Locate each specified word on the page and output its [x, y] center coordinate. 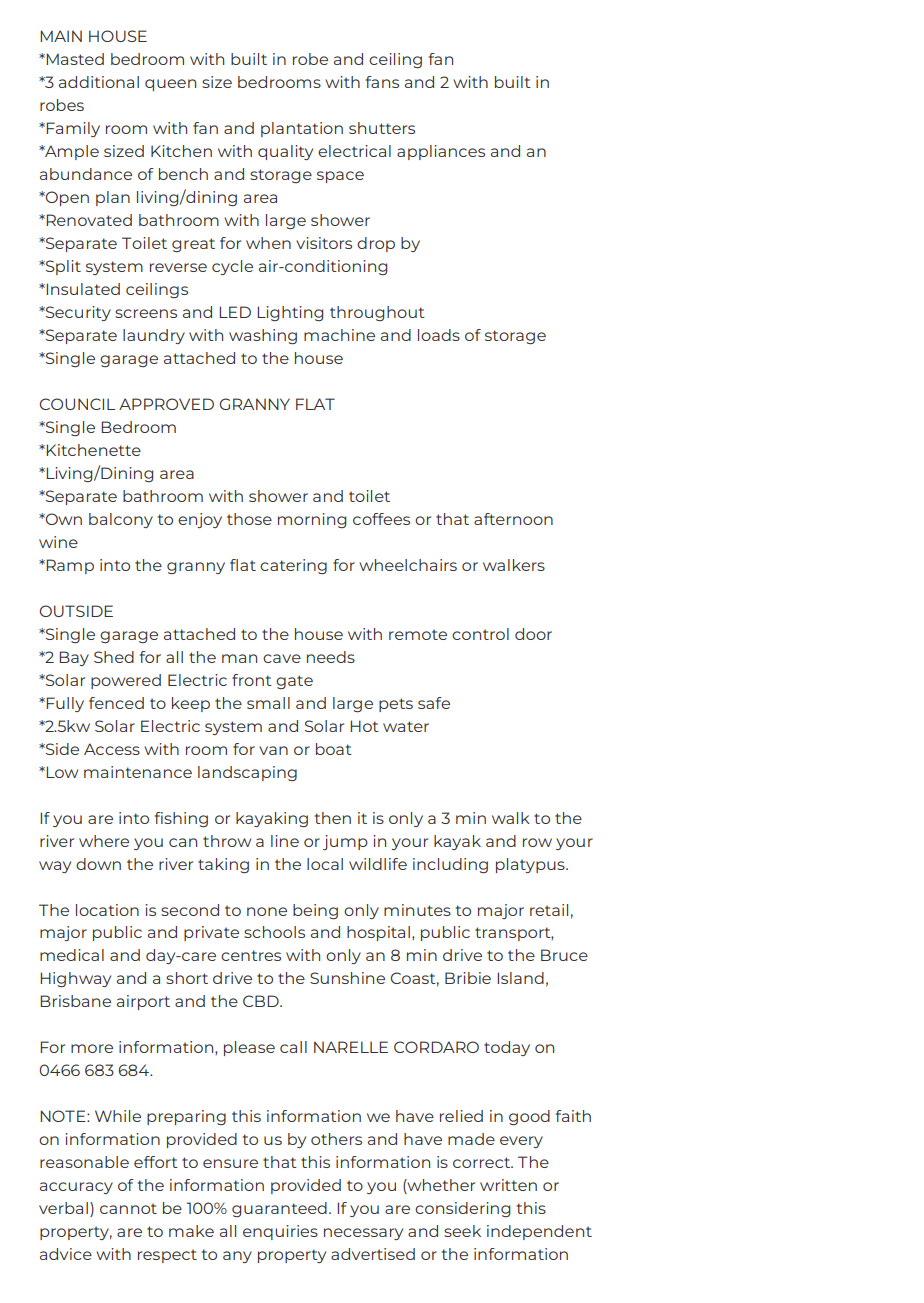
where [104, 841]
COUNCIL [77, 404]
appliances [441, 152]
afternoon [513, 519]
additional [99, 82]
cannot [128, 1208]
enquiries [280, 1232]
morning [312, 520]
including [450, 865]
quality [285, 152]
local [325, 864]
